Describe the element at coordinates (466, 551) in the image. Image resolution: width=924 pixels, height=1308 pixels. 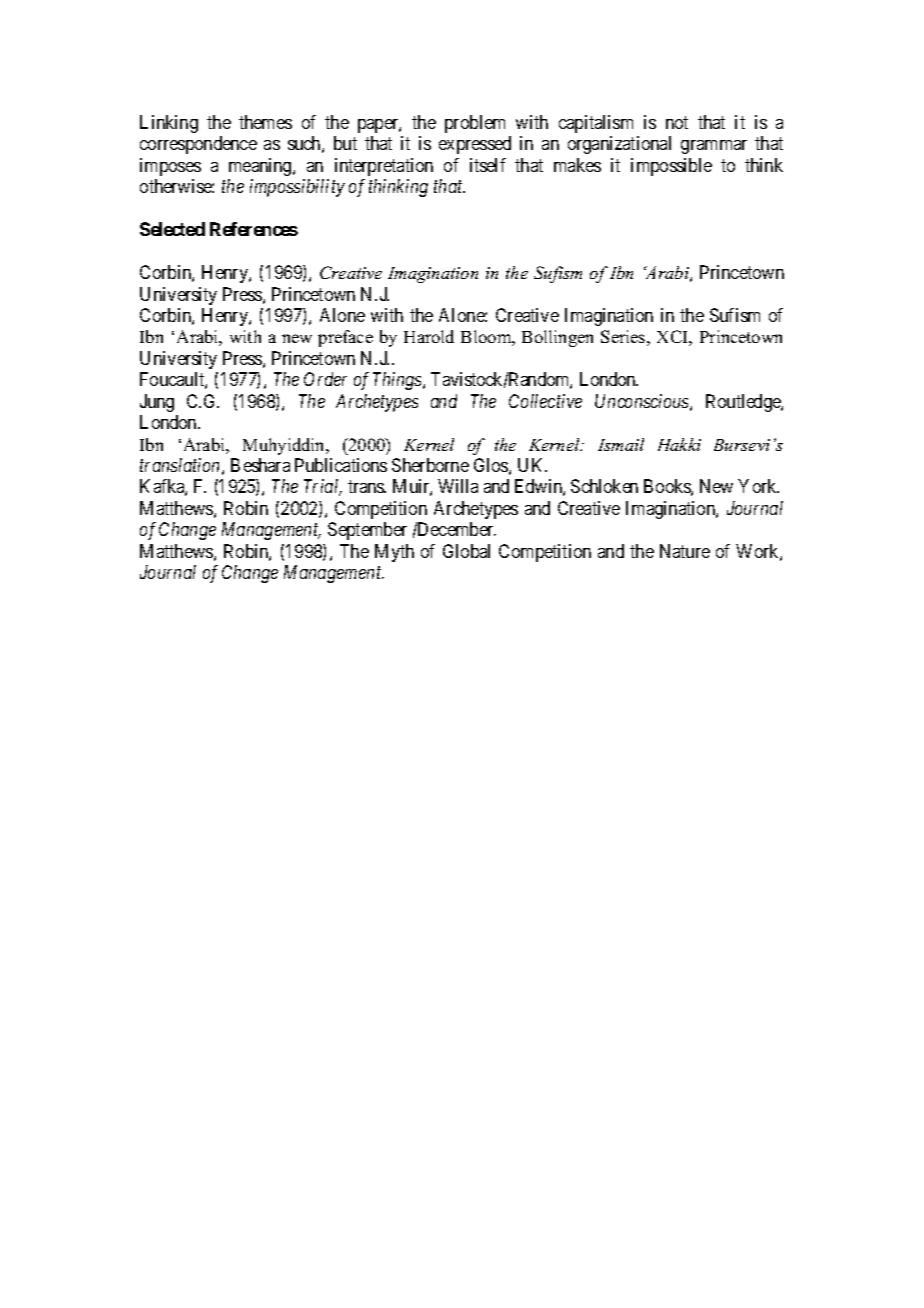
I see `Global` at that location.
